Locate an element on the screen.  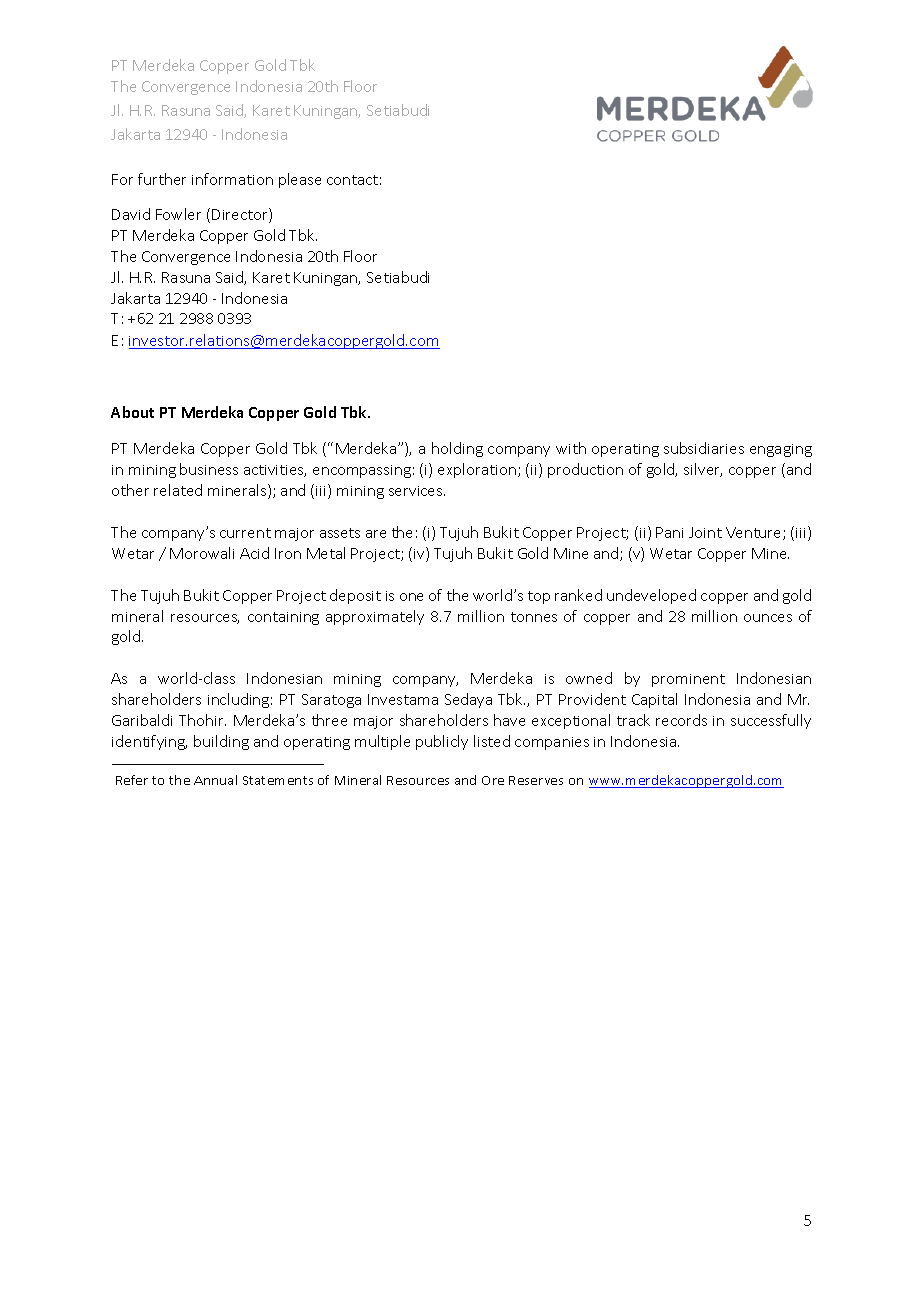
exploration is located at coordinates (478, 470).
